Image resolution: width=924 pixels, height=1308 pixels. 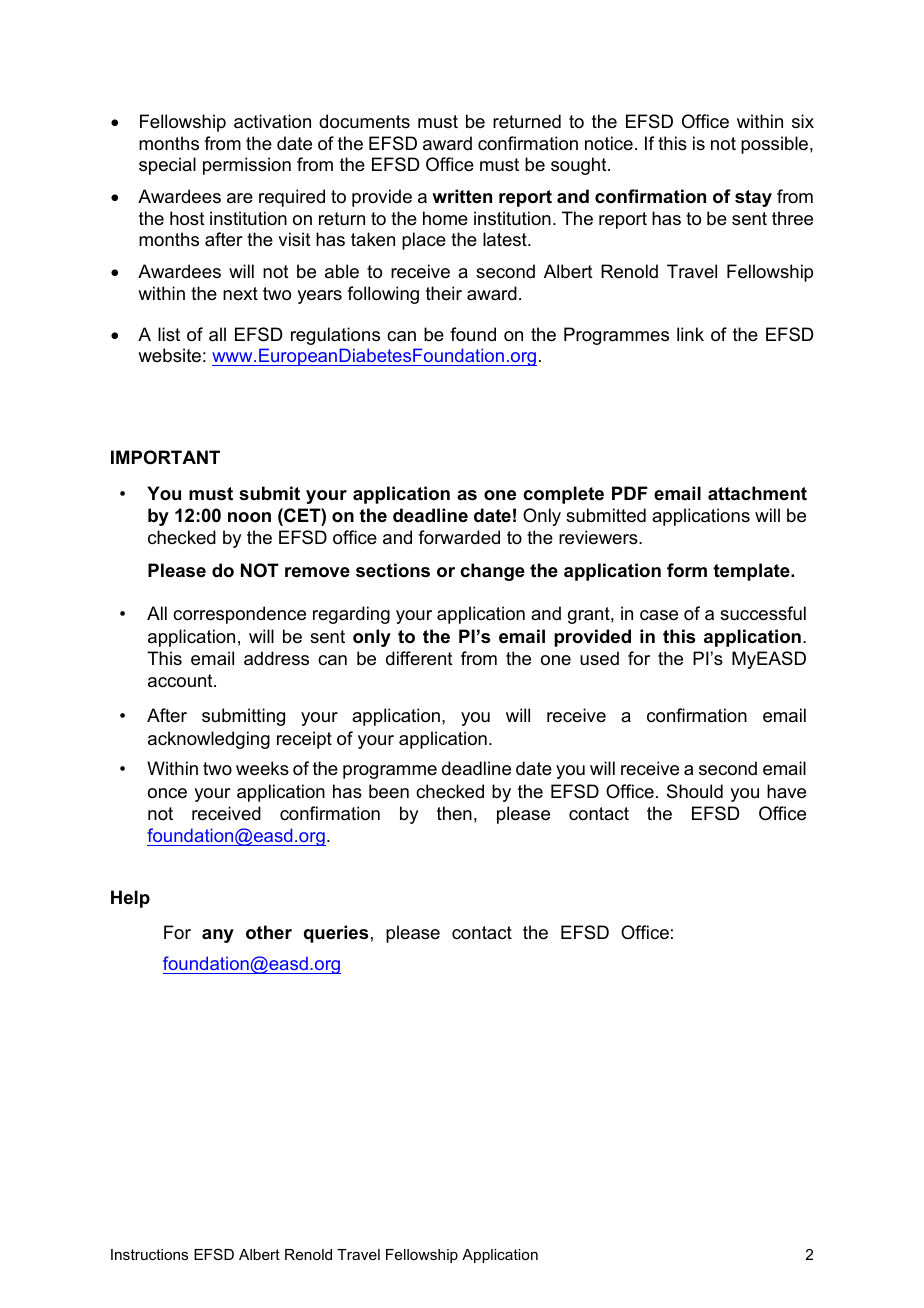 I want to click on have, so click(x=786, y=791).
